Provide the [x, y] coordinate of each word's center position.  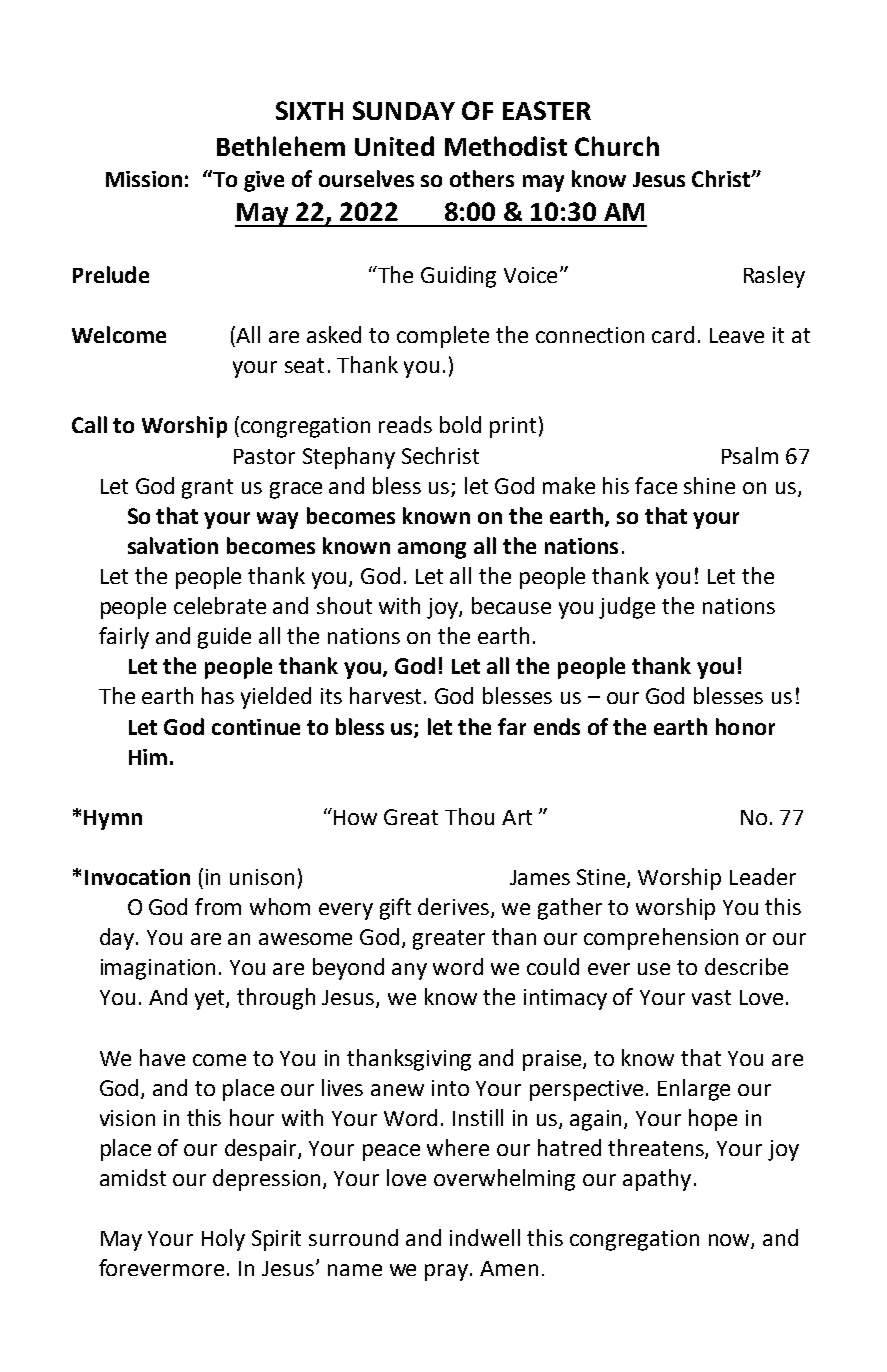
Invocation [137, 877]
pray [448, 1272]
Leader [763, 876]
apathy [657, 1180]
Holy [223, 1240]
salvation [173, 545]
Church [617, 146]
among [432, 550]
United [394, 146]
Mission [144, 179]
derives [455, 908]
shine [709, 485]
